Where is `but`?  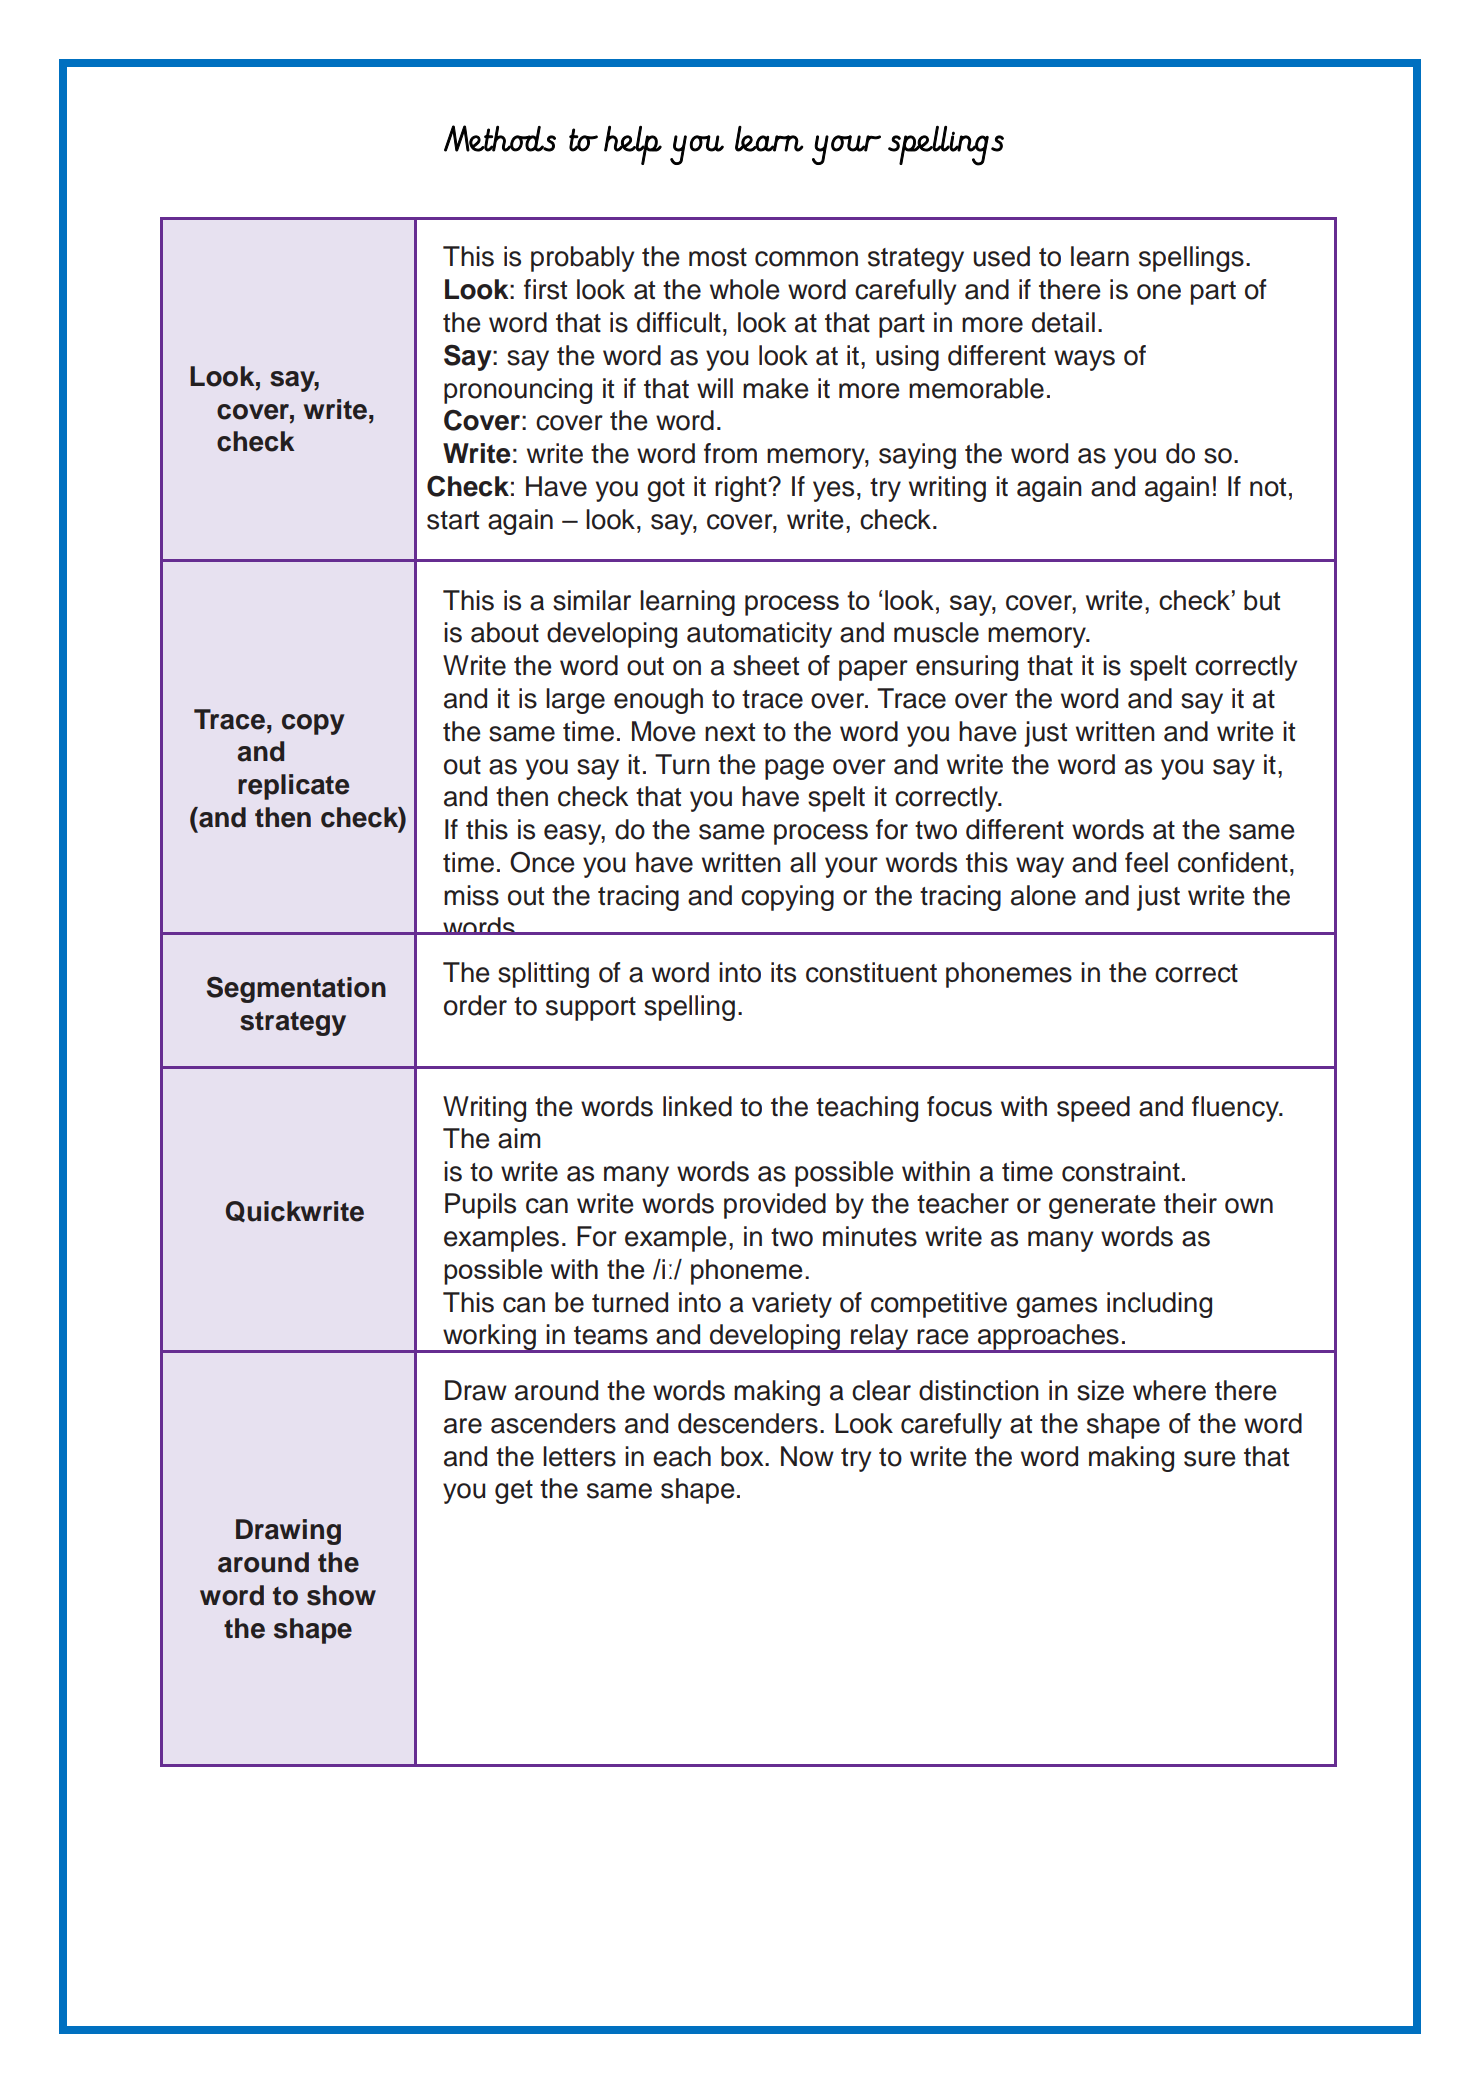 but is located at coordinates (1262, 600).
